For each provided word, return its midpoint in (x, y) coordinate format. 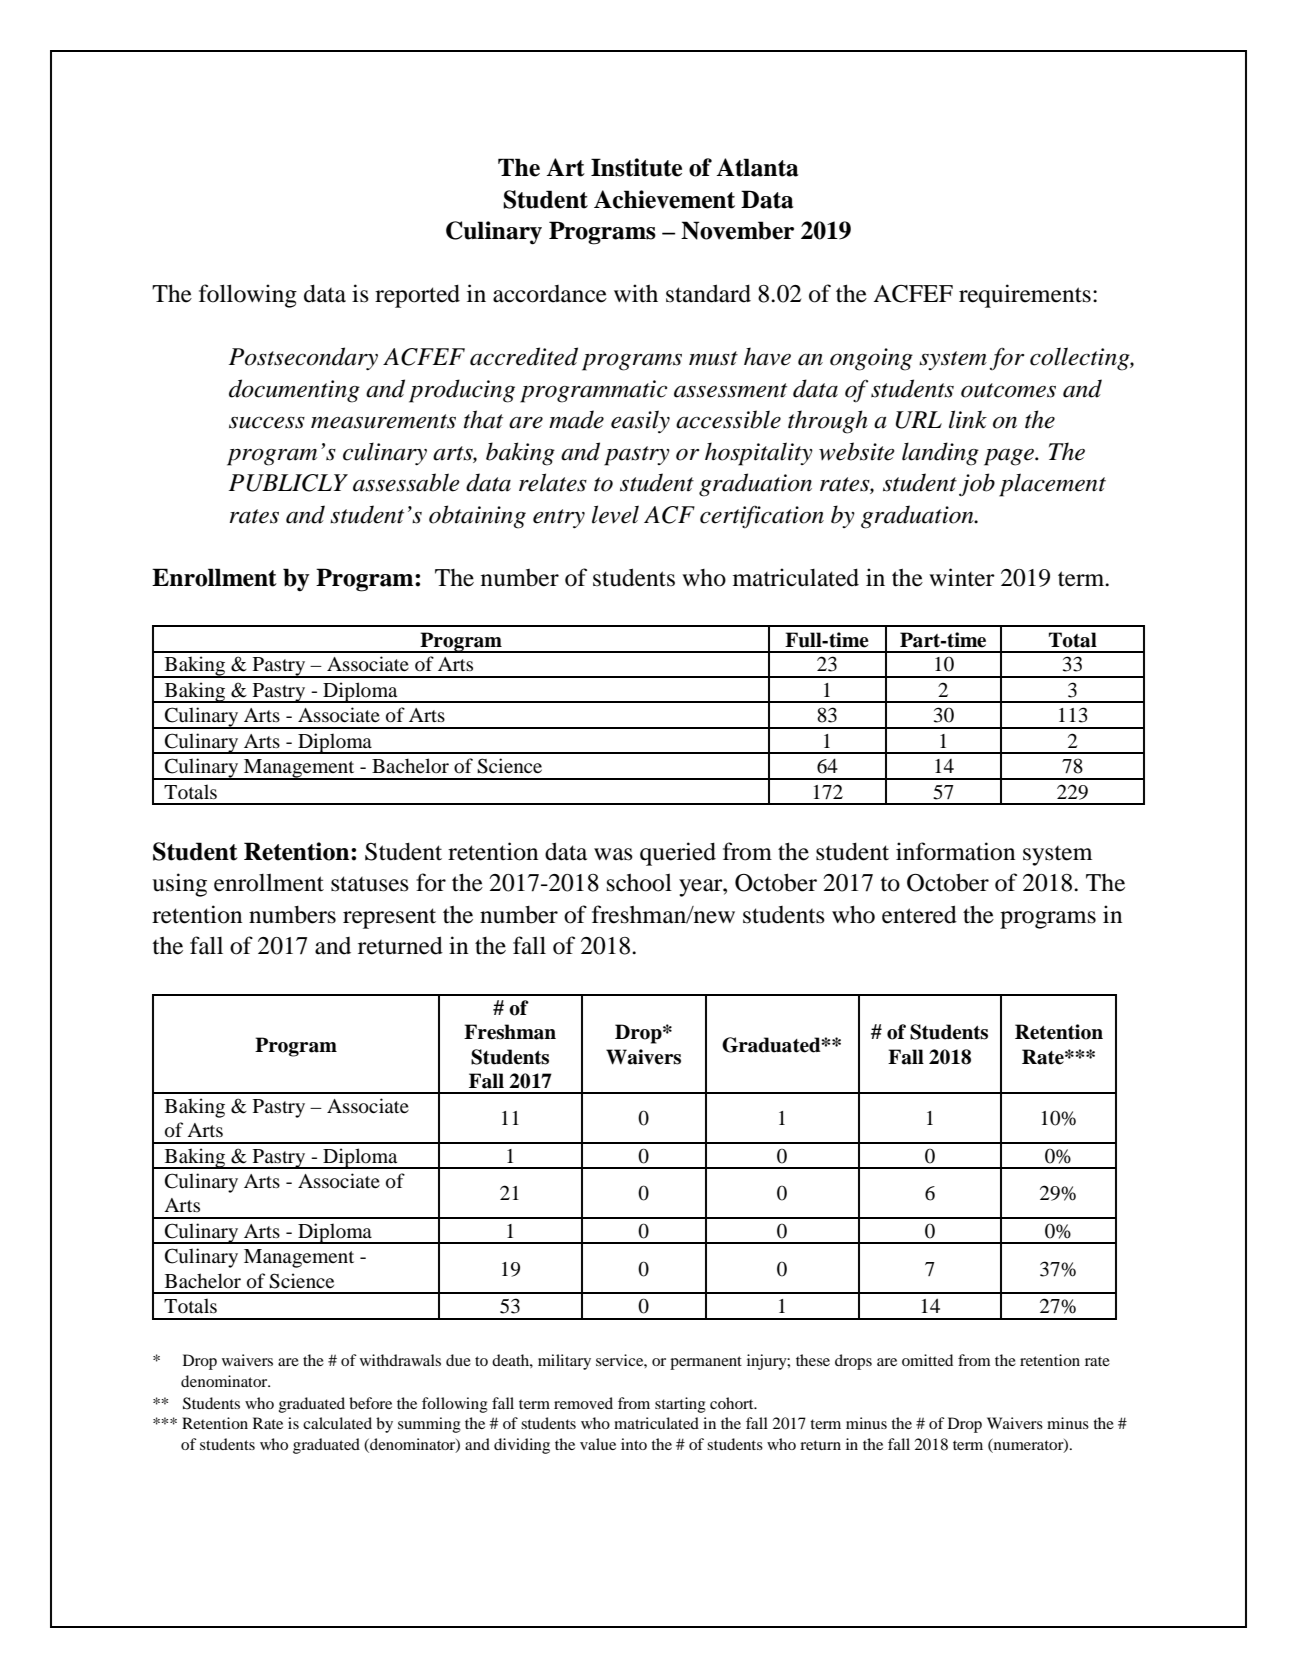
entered (919, 914)
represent (389, 918)
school (639, 882)
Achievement (664, 199)
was (613, 854)
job (977, 484)
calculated (337, 1423)
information (955, 851)
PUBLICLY (288, 483)
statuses (370, 884)
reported (417, 296)
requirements (1025, 296)
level (615, 514)
